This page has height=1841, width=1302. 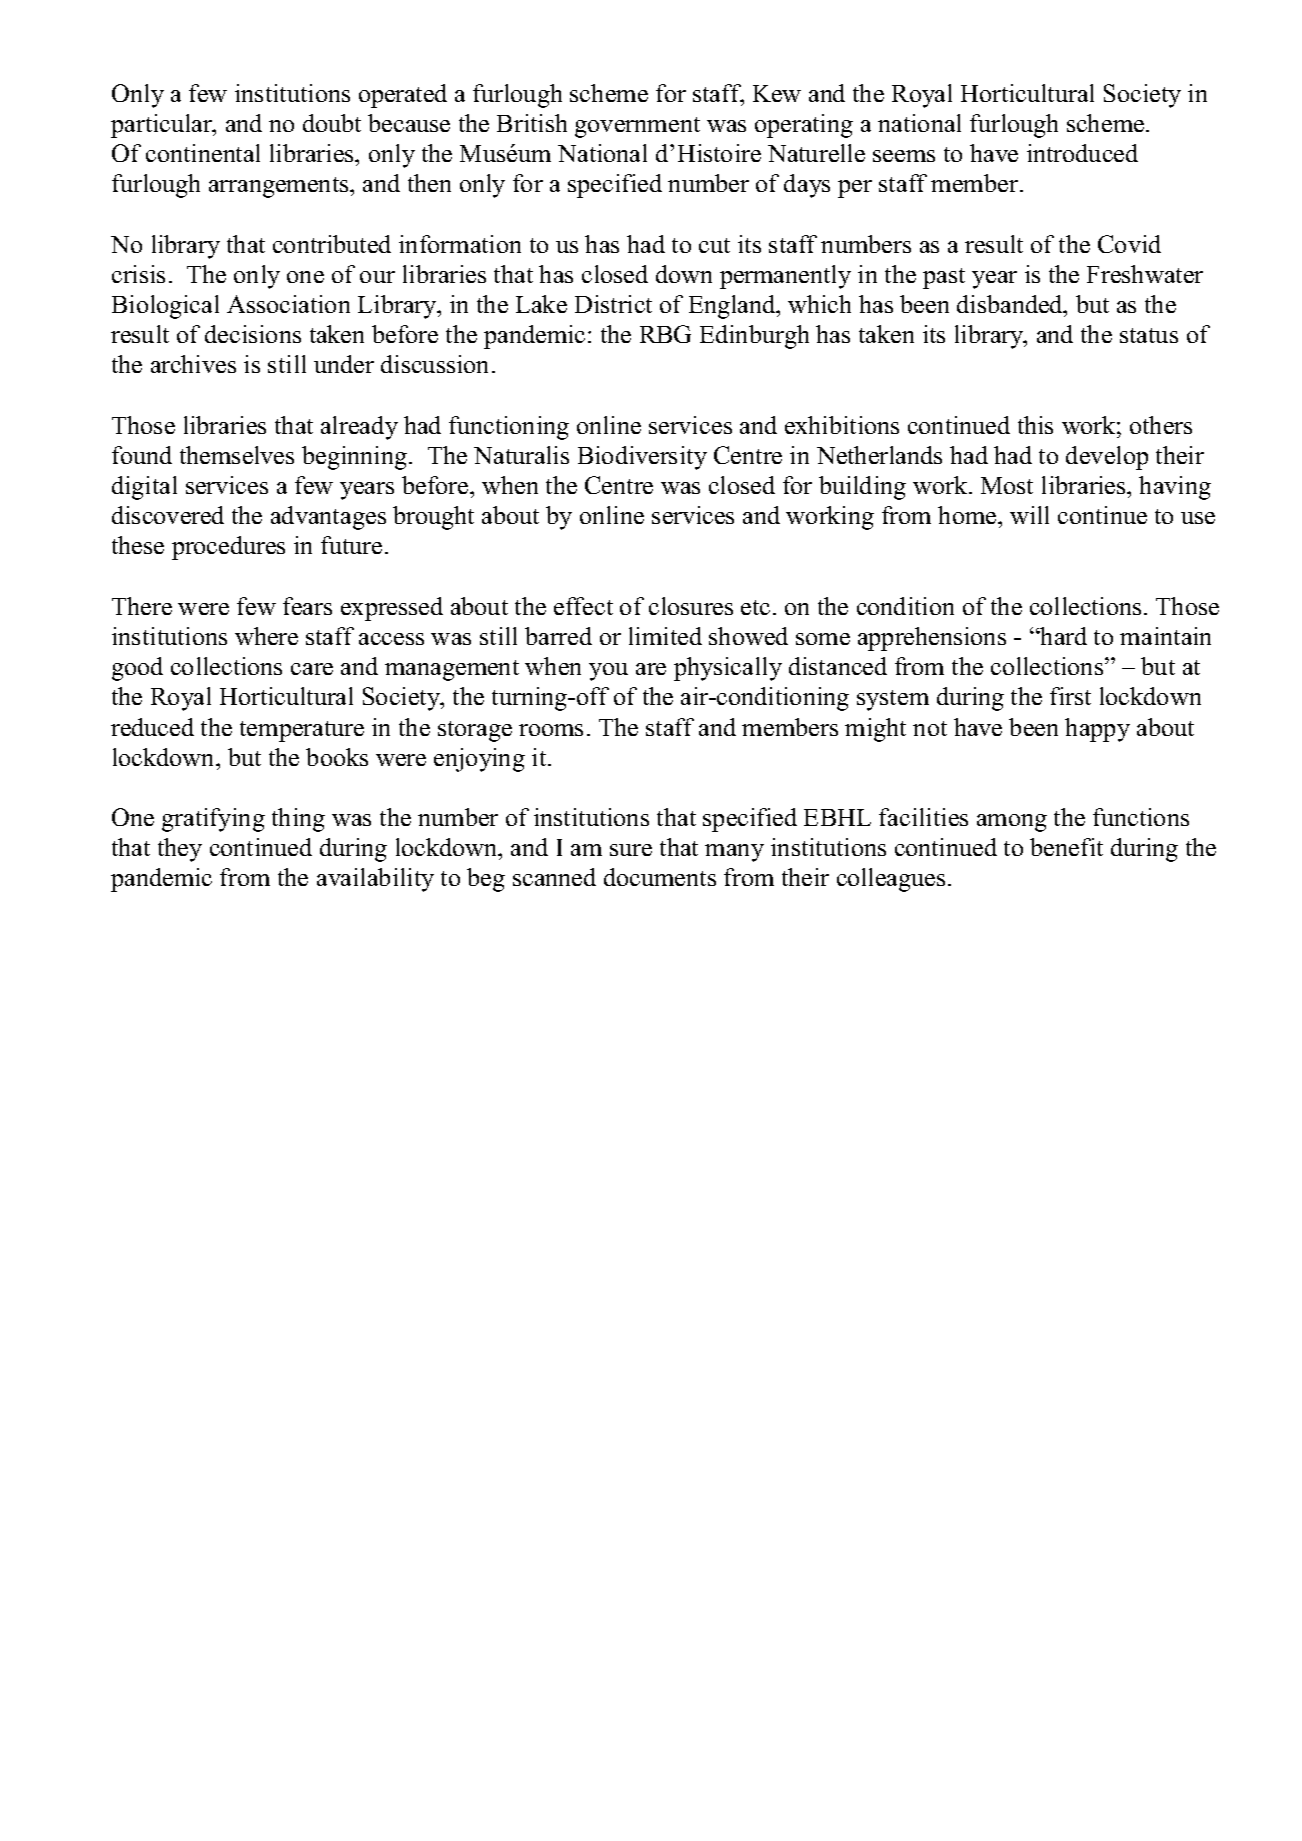 What do you see at coordinates (180, 850) in the page?
I see `they` at bounding box center [180, 850].
